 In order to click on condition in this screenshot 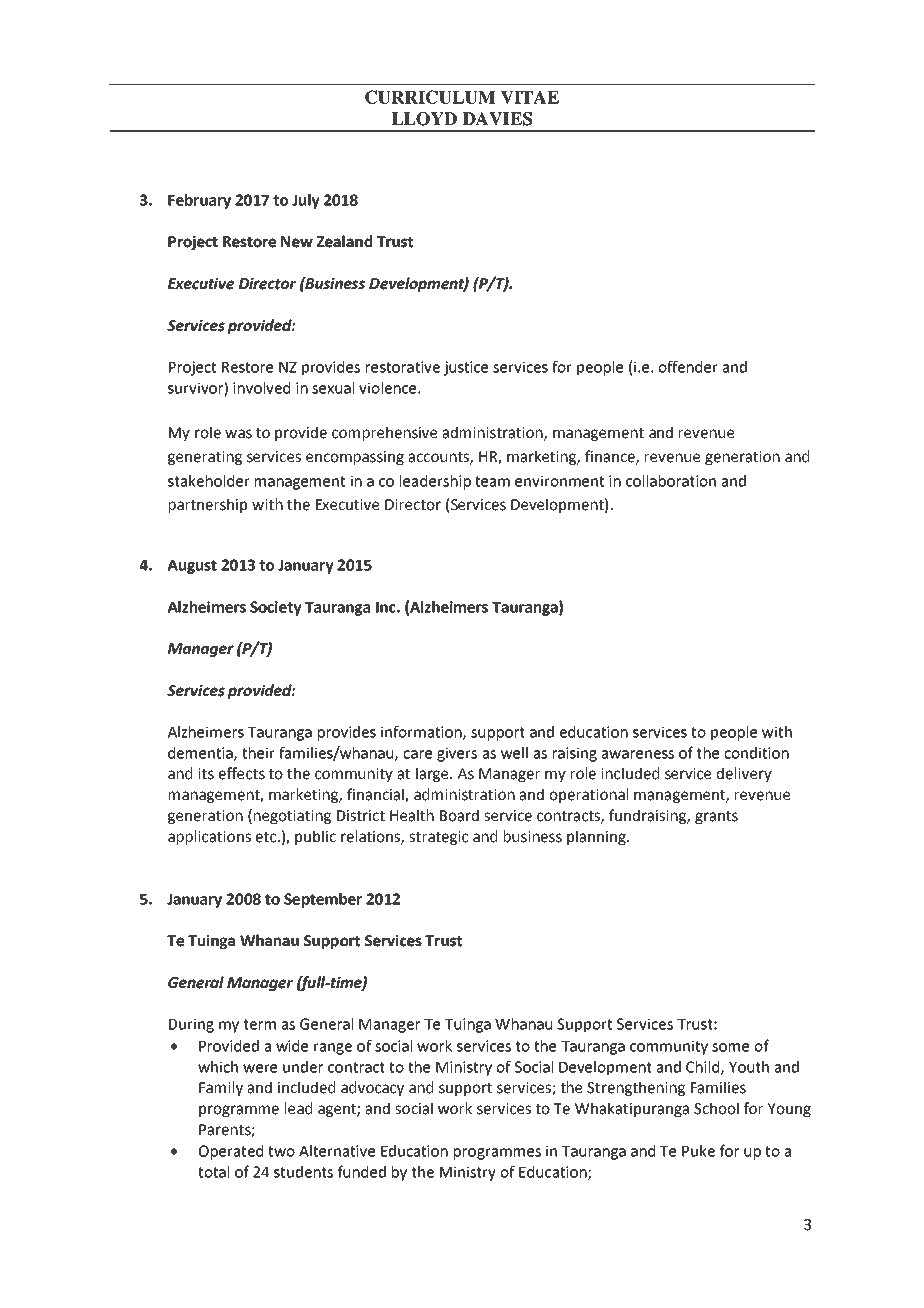, I will do `click(756, 753)`.
